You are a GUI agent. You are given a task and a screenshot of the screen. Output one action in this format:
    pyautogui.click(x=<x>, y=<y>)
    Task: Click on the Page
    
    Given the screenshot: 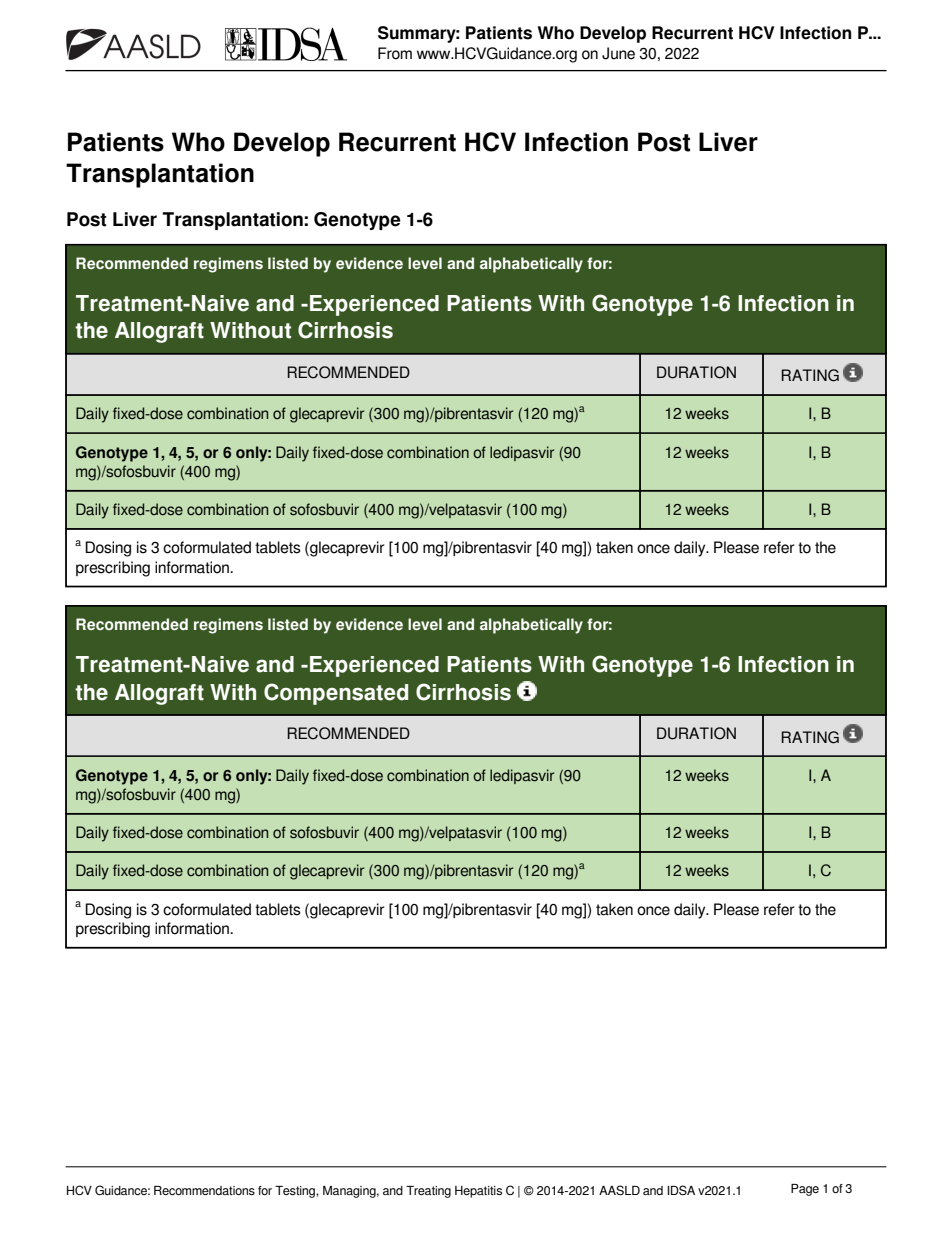 What is the action you would take?
    pyautogui.click(x=805, y=1190)
